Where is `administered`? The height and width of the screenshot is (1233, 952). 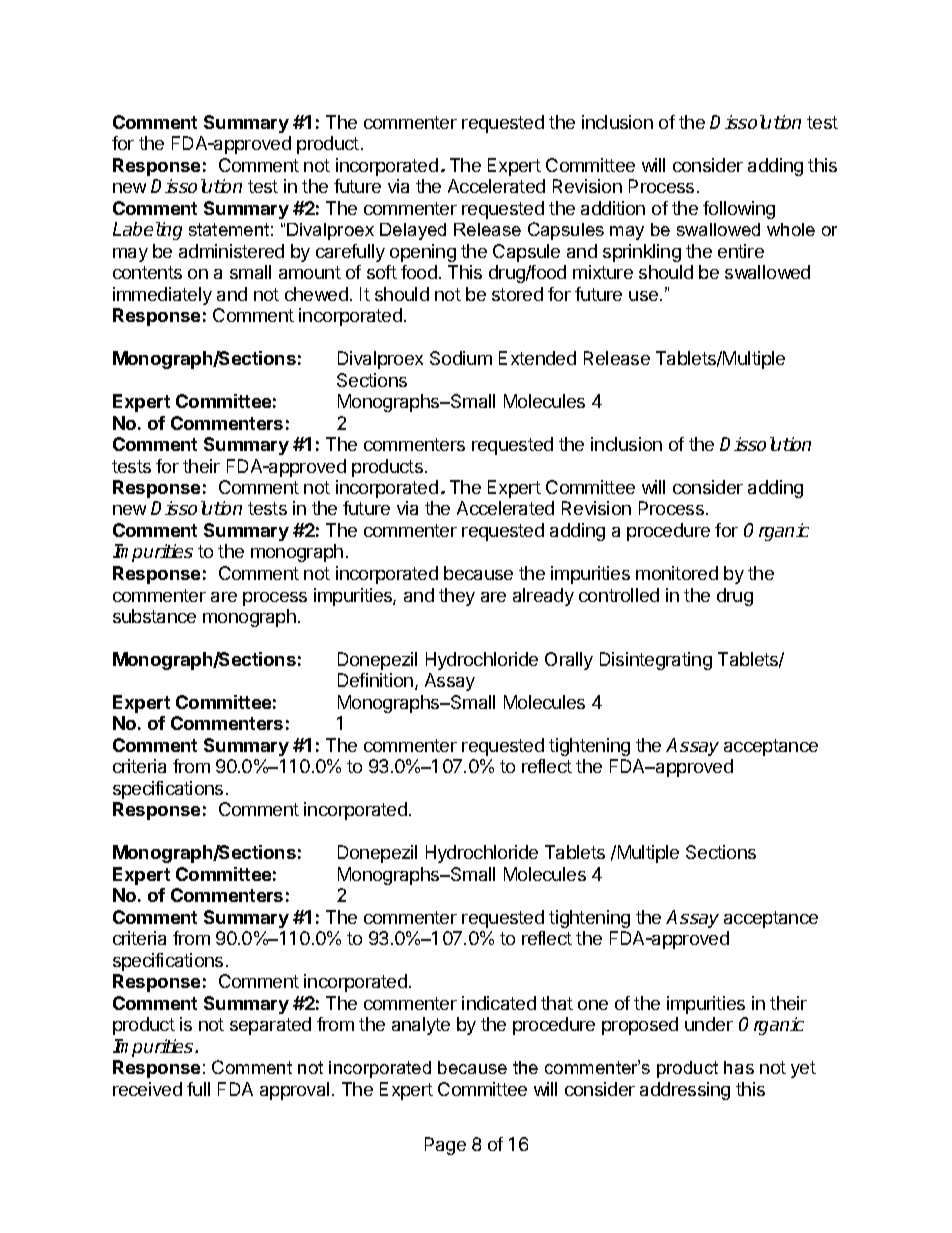
administered is located at coordinates (231, 251).
